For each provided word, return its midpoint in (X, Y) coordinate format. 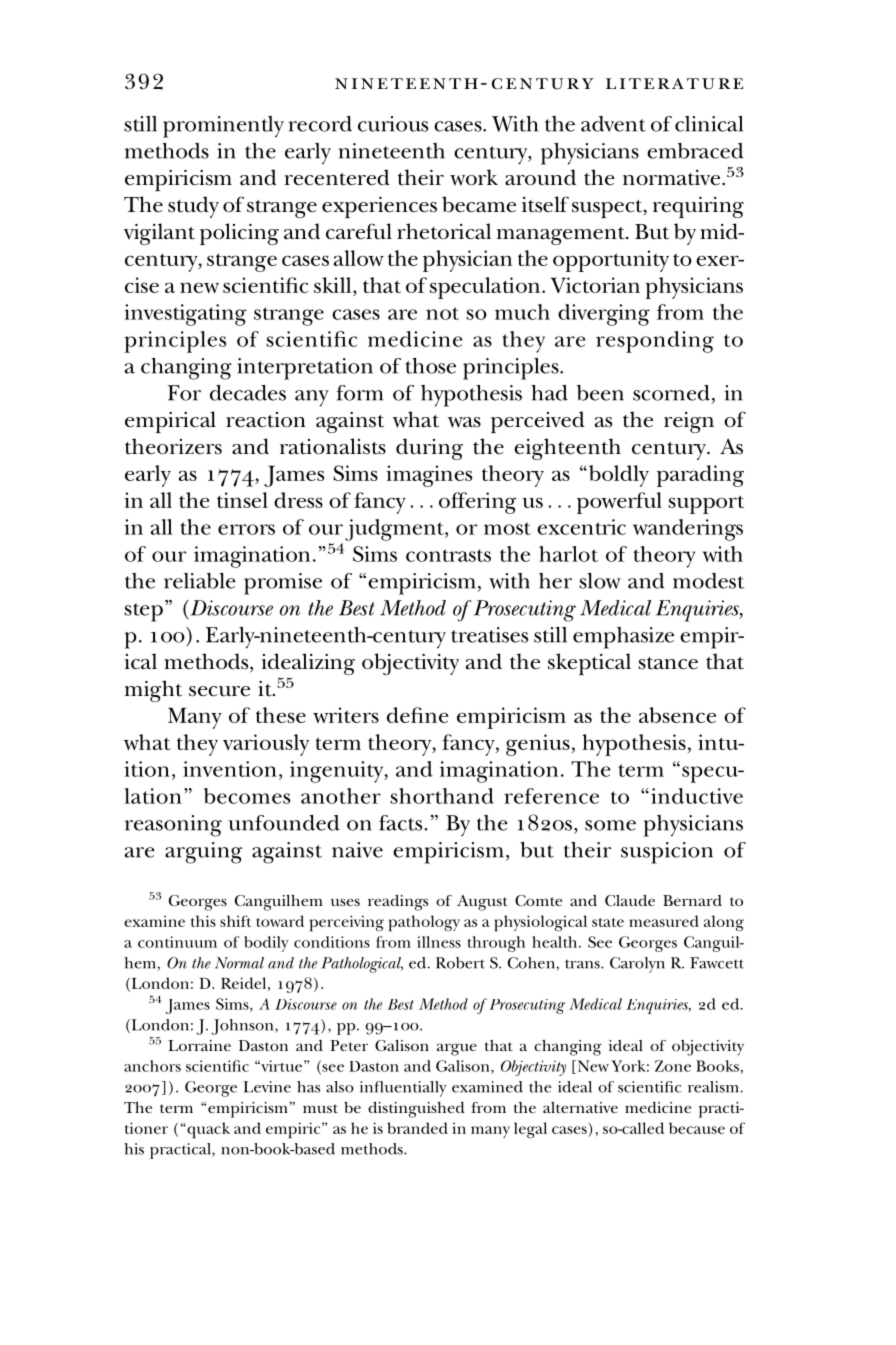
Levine (267, 1087)
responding (655, 342)
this (203, 921)
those (431, 366)
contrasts (448, 555)
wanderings (688, 530)
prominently (223, 127)
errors (246, 529)
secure (219, 691)
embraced (695, 151)
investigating (185, 315)
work (474, 177)
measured (664, 921)
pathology (424, 923)
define (418, 715)
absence (677, 715)
